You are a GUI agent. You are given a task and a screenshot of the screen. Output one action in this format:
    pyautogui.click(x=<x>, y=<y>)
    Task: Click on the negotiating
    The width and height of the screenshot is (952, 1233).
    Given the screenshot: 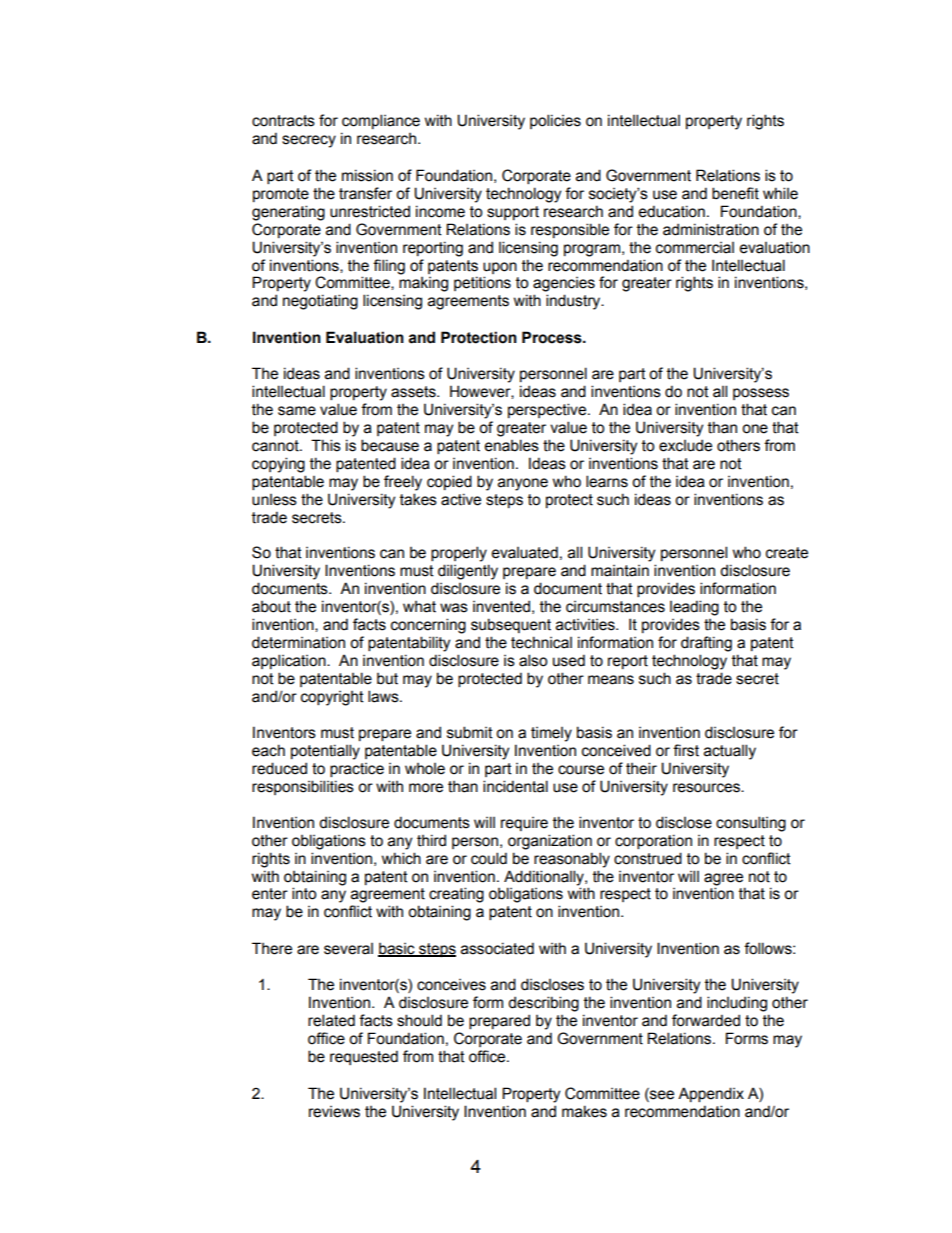 What is the action you would take?
    pyautogui.click(x=320, y=302)
